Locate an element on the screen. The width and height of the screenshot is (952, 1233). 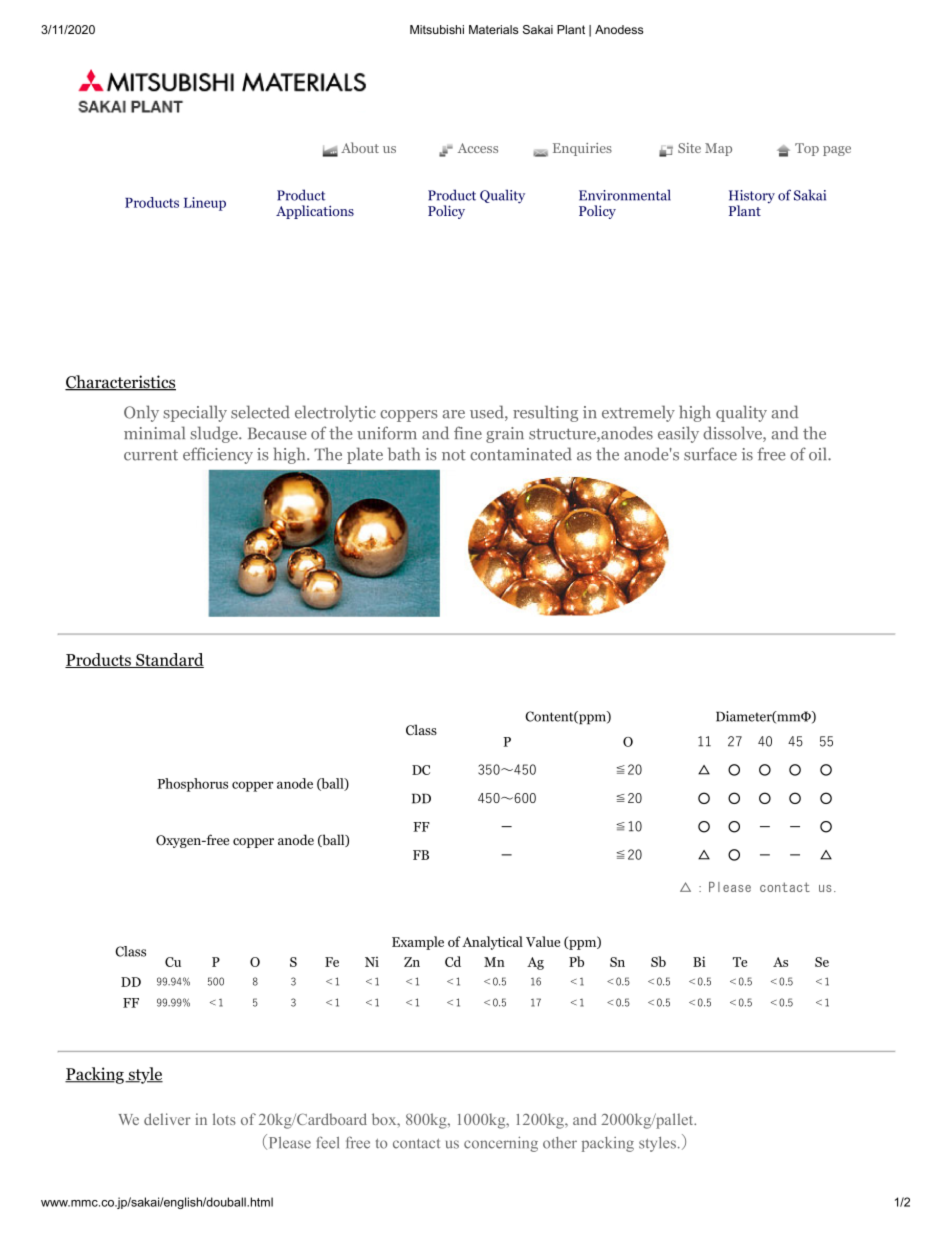
Map is located at coordinates (718, 149).
